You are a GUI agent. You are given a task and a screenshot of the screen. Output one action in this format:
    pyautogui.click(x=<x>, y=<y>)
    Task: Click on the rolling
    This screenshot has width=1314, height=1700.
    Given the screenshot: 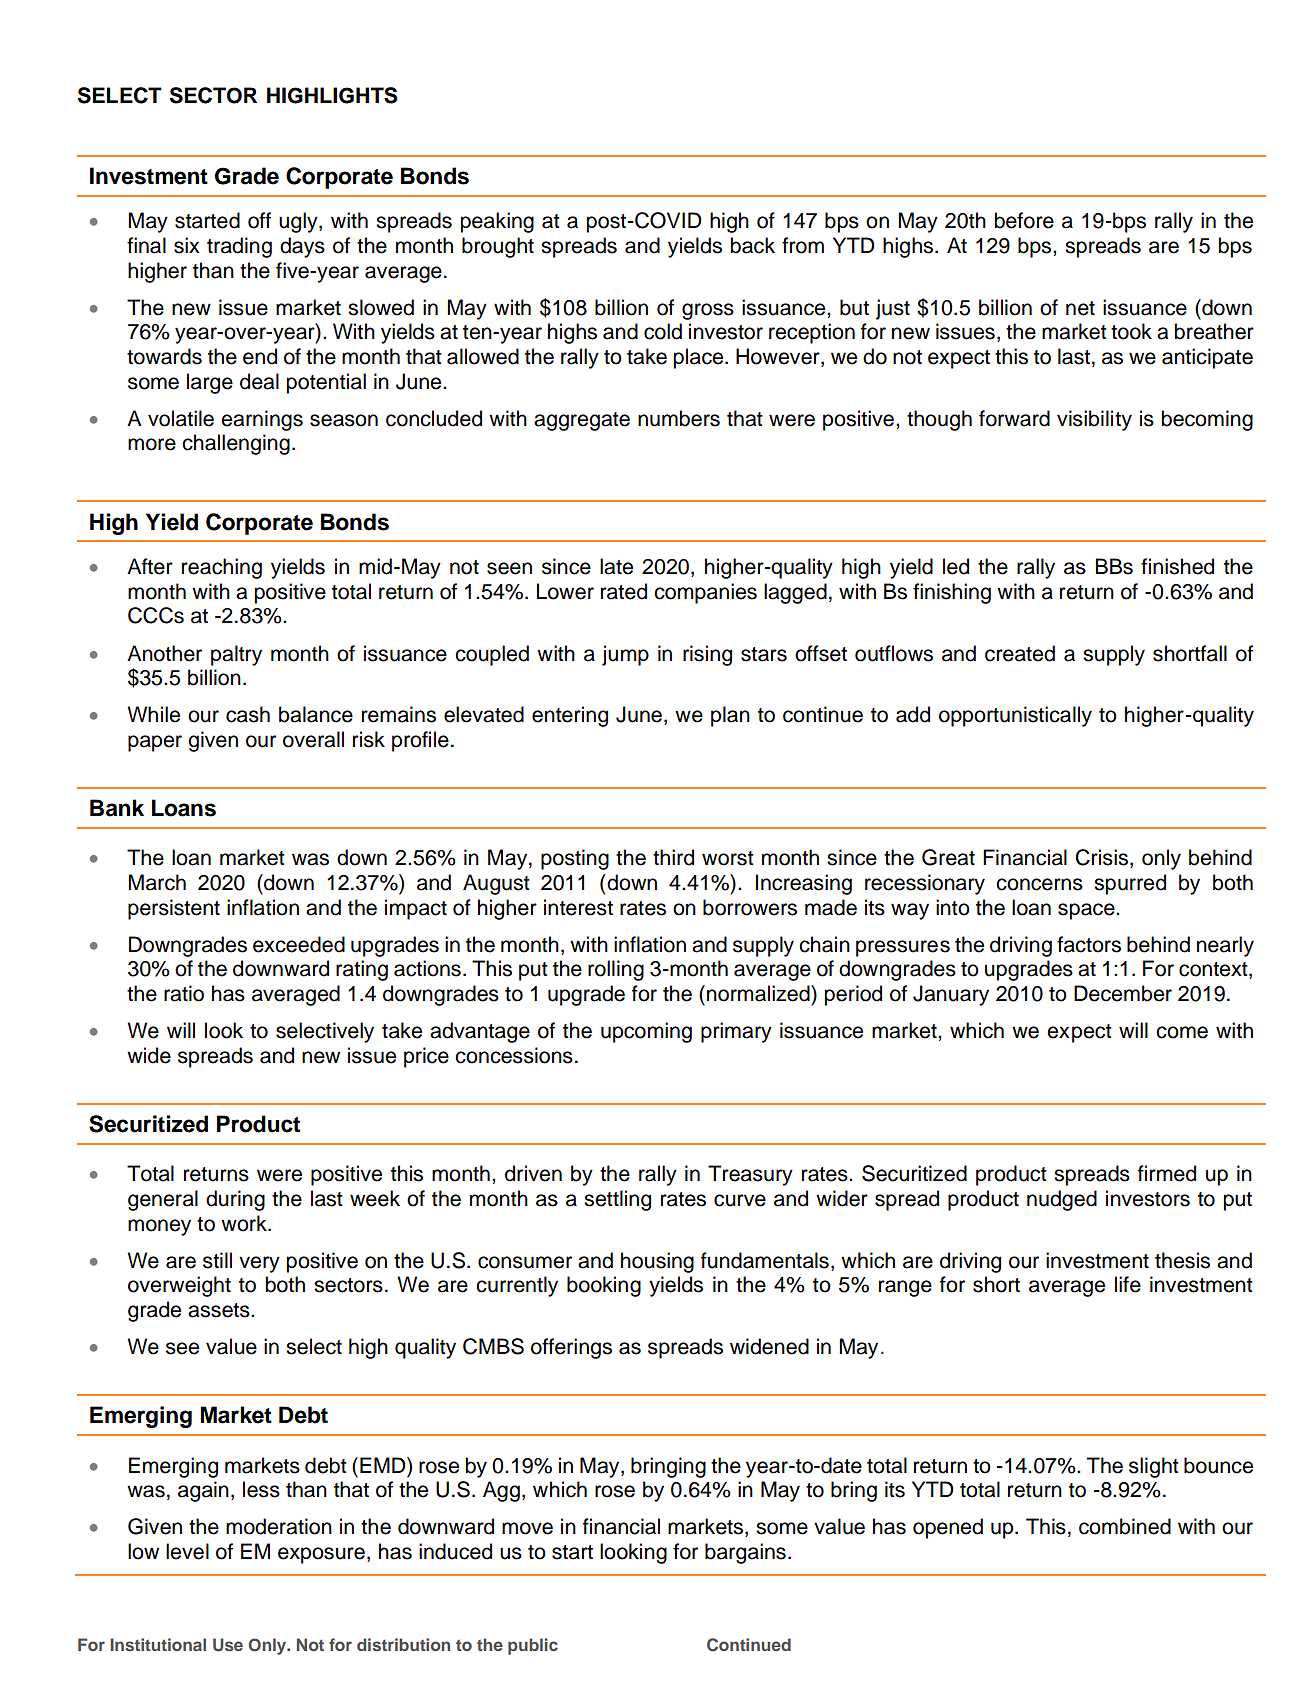 What is the action you would take?
    pyautogui.click(x=616, y=970)
